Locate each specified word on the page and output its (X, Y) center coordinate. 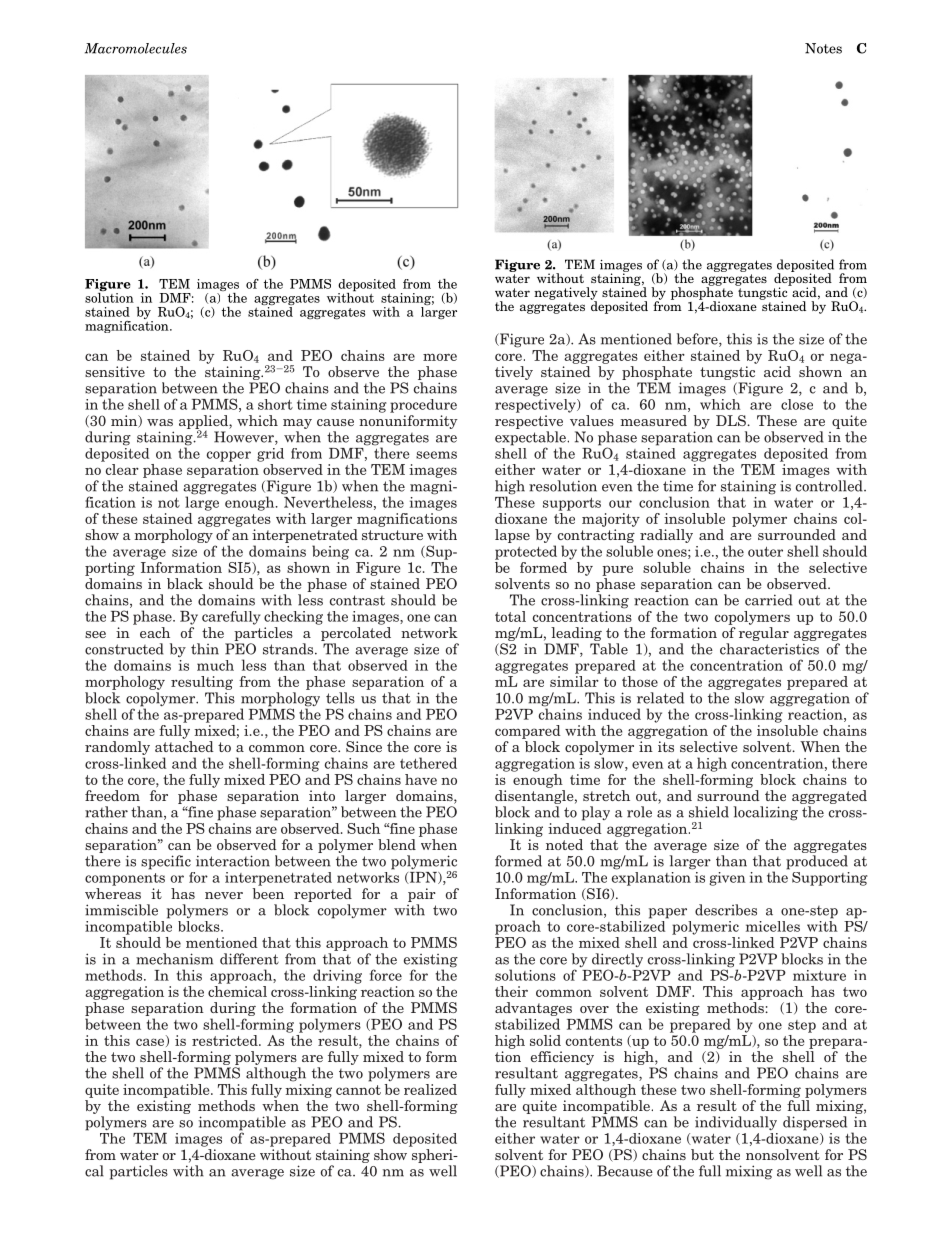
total (510, 616)
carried (769, 600)
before (698, 340)
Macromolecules (136, 48)
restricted (226, 1040)
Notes (823, 48)
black (185, 583)
